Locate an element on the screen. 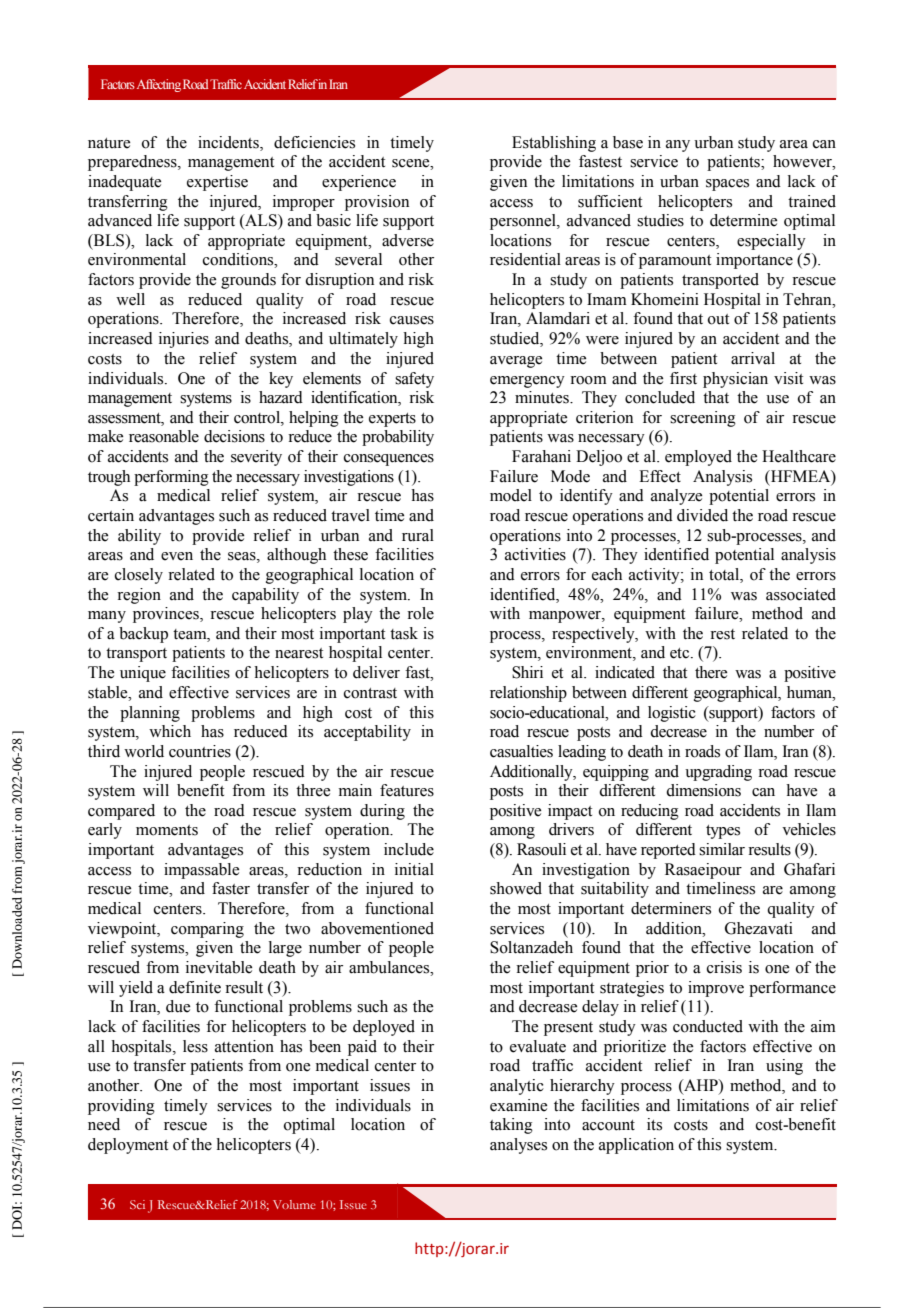 The height and width of the screenshot is (1308, 924). incidents is located at coordinates (229, 142).
